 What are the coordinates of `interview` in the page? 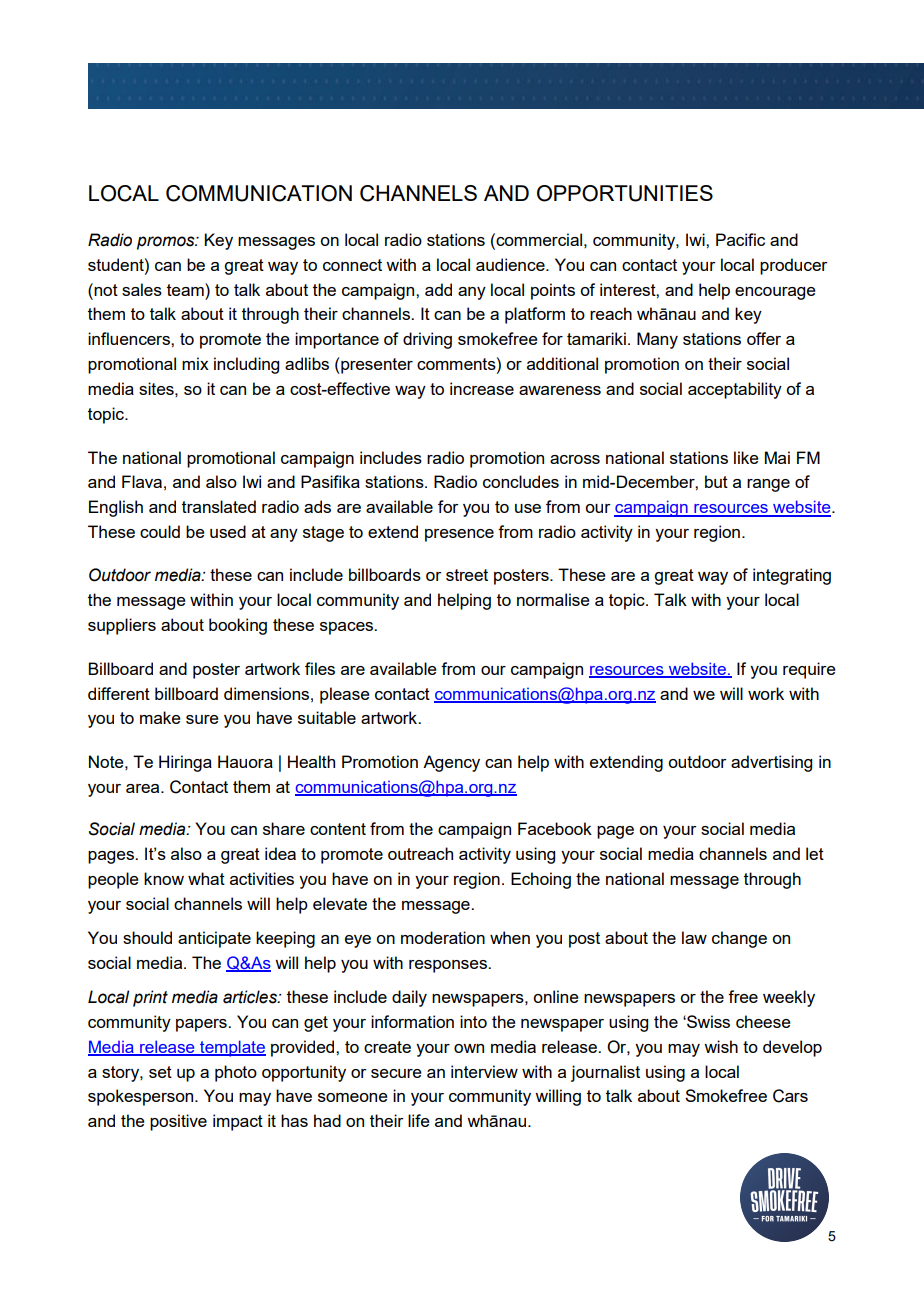 It's located at (484, 1071).
